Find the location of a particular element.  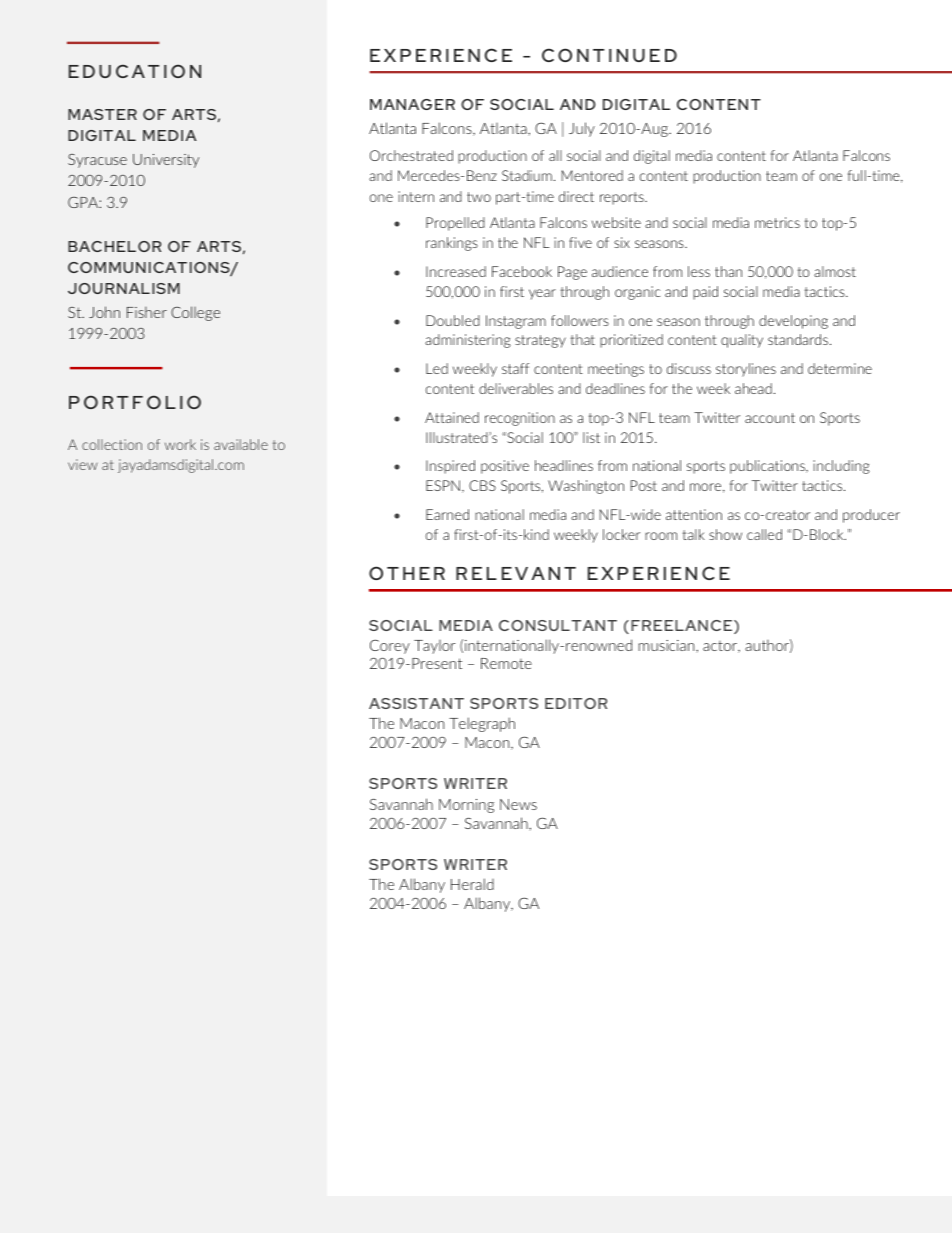

MANAGER is located at coordinates (412, 104).
